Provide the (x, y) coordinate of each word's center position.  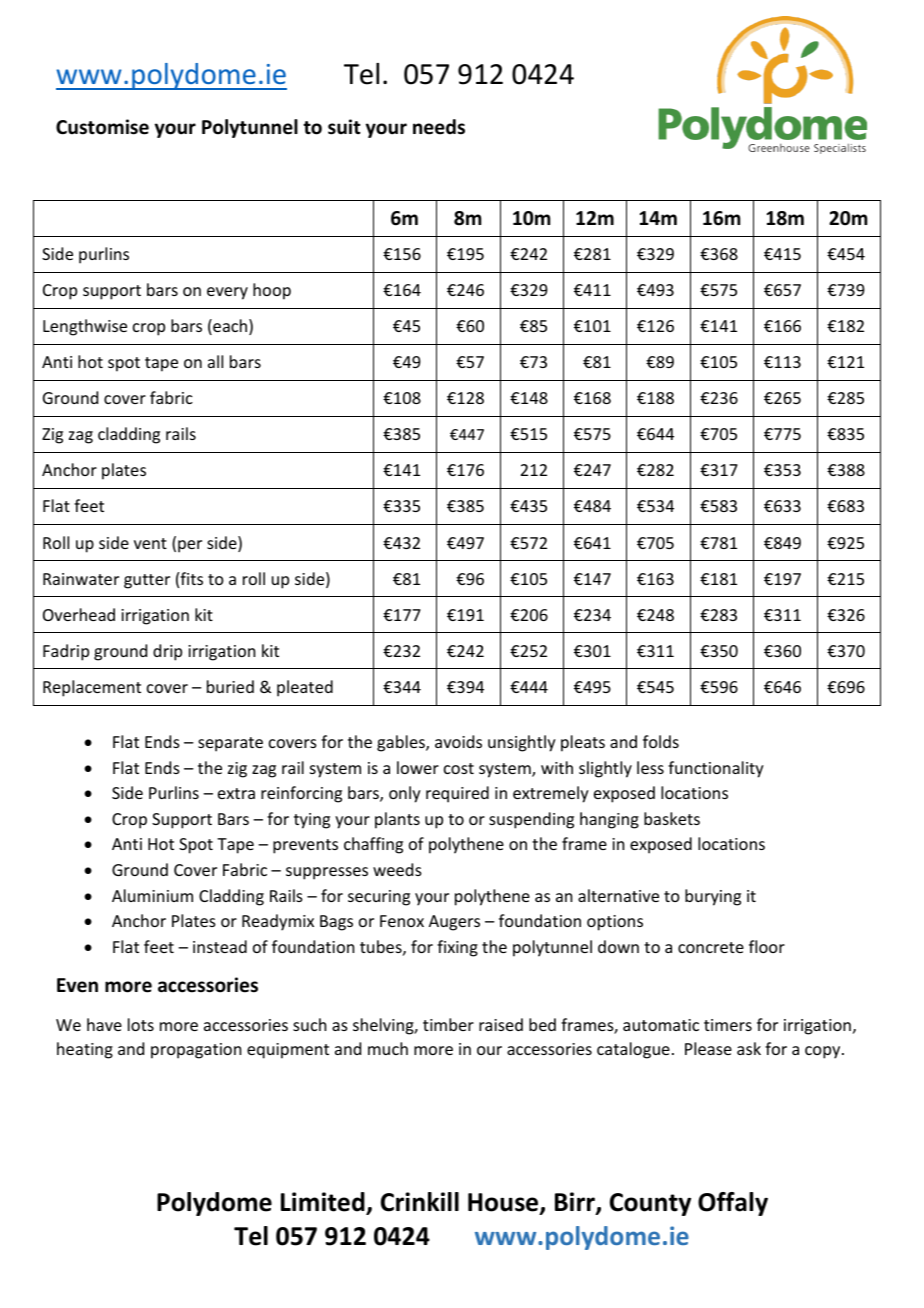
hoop (272, 291)
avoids (458, 741)
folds (661, 741)
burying (713, 897)
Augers (454, 923)
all (215, 361)
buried (230, 686)
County (650, 1204)
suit (344, 127)
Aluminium (152, 895)
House (504, 1203)
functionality (716, 769)
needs (439, 127)
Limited (324, 1203)
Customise (102, 127)
